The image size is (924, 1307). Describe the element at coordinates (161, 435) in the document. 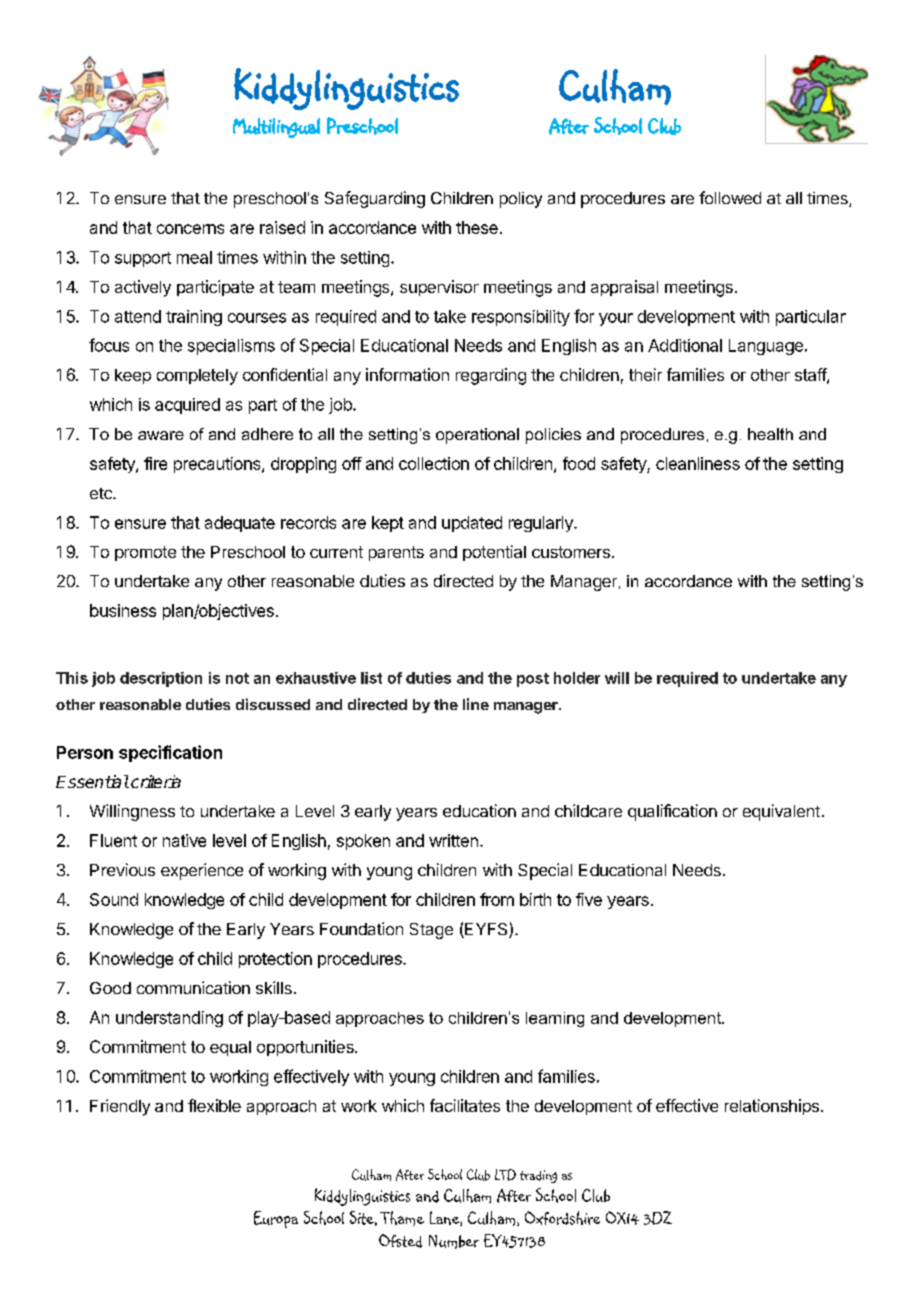

I see `aware` at that location.
